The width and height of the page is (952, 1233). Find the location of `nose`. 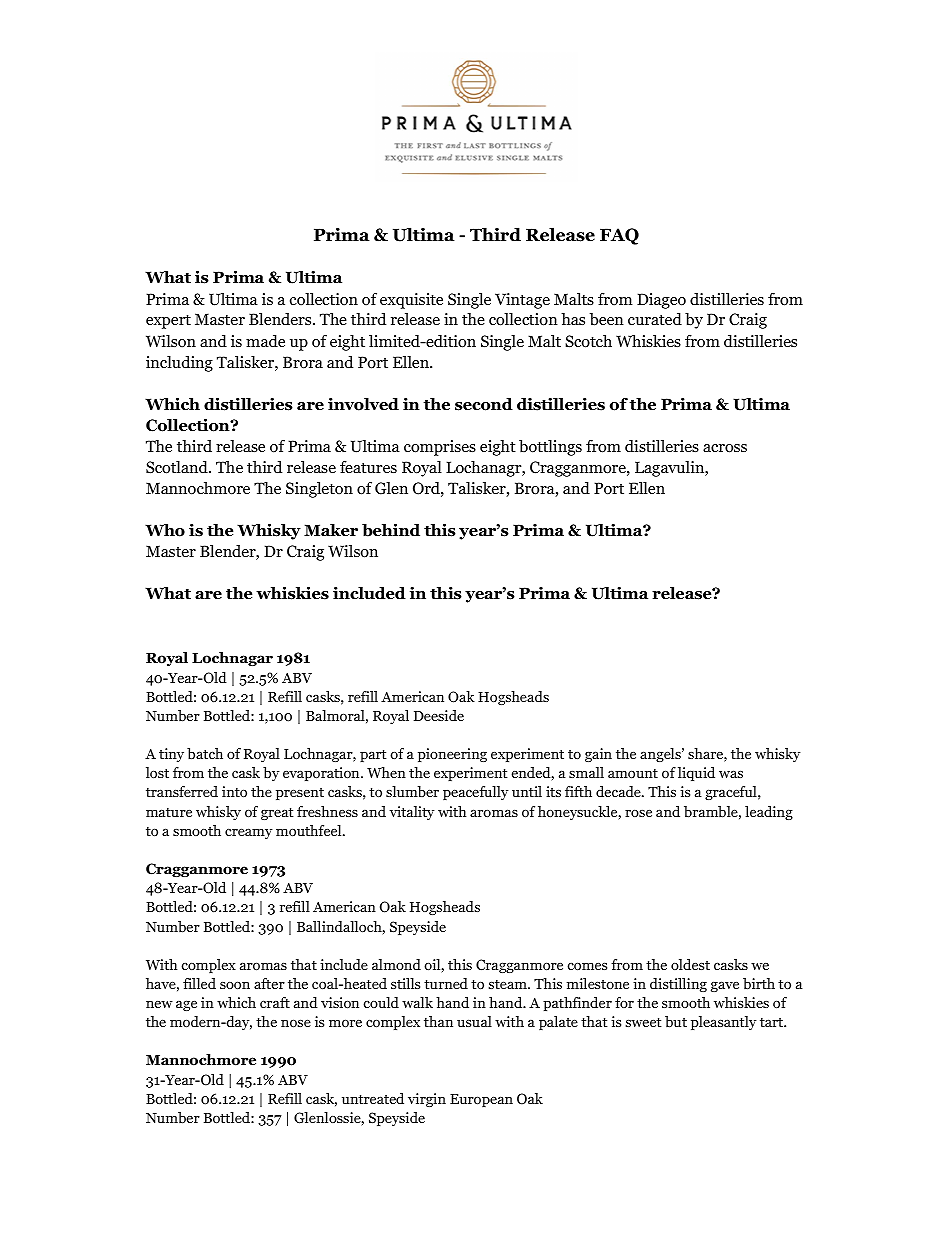

nose is located at coordinates (296, 1023).
